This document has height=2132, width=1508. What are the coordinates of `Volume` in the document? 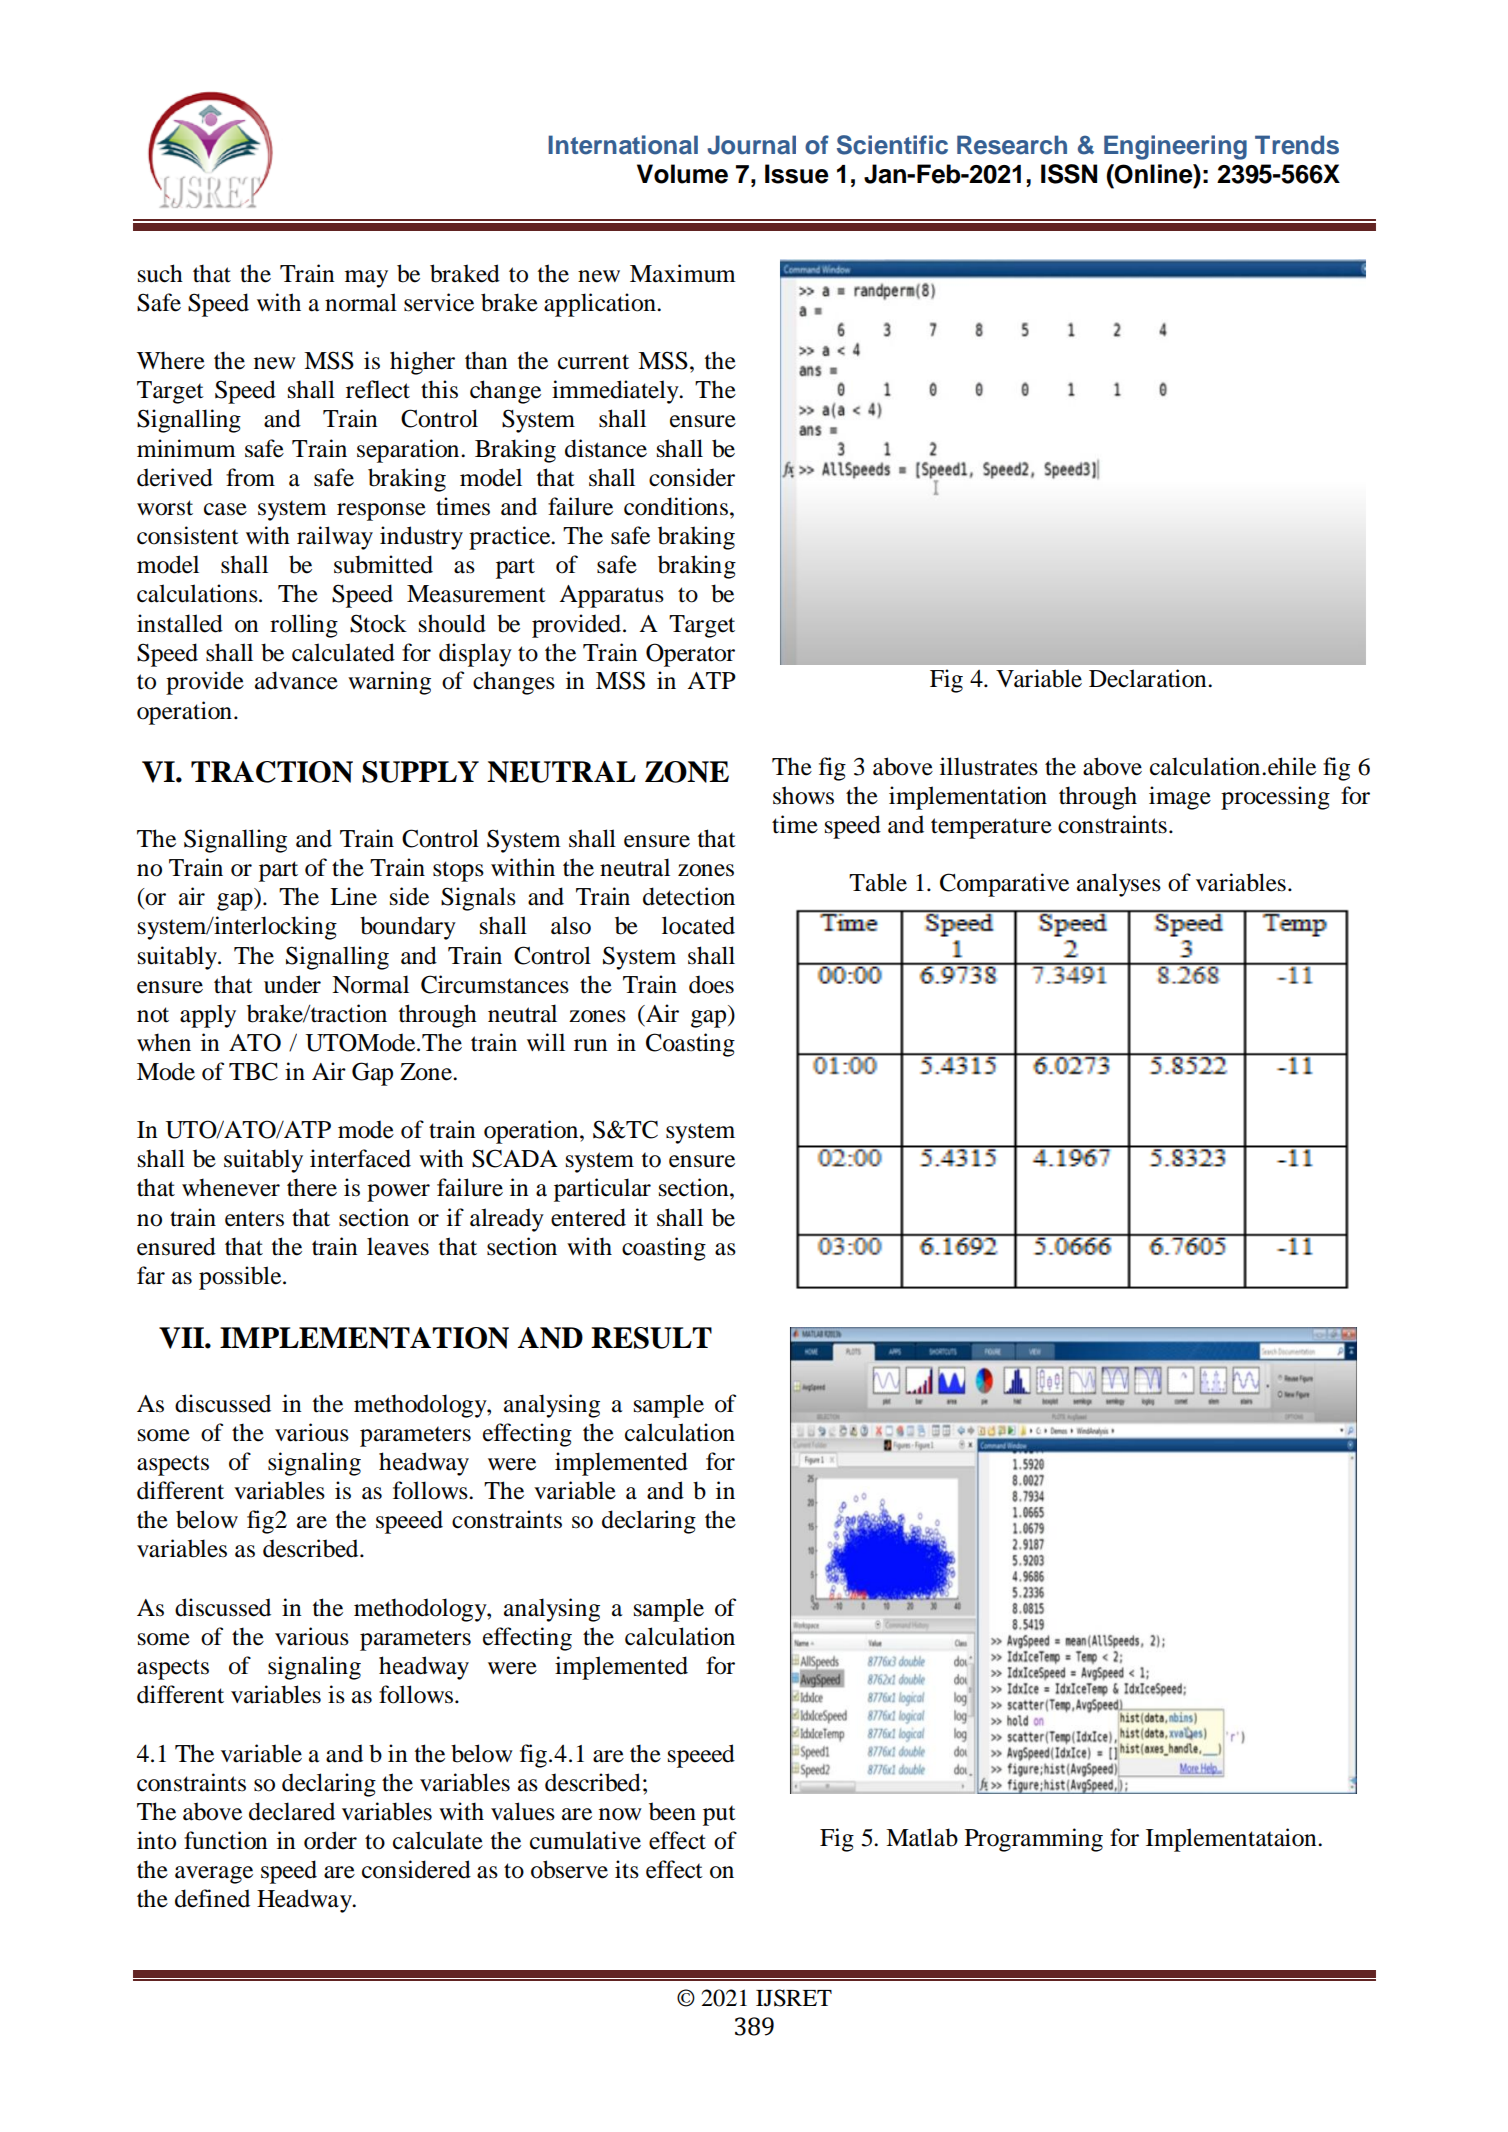 It's located at (682, 174).
